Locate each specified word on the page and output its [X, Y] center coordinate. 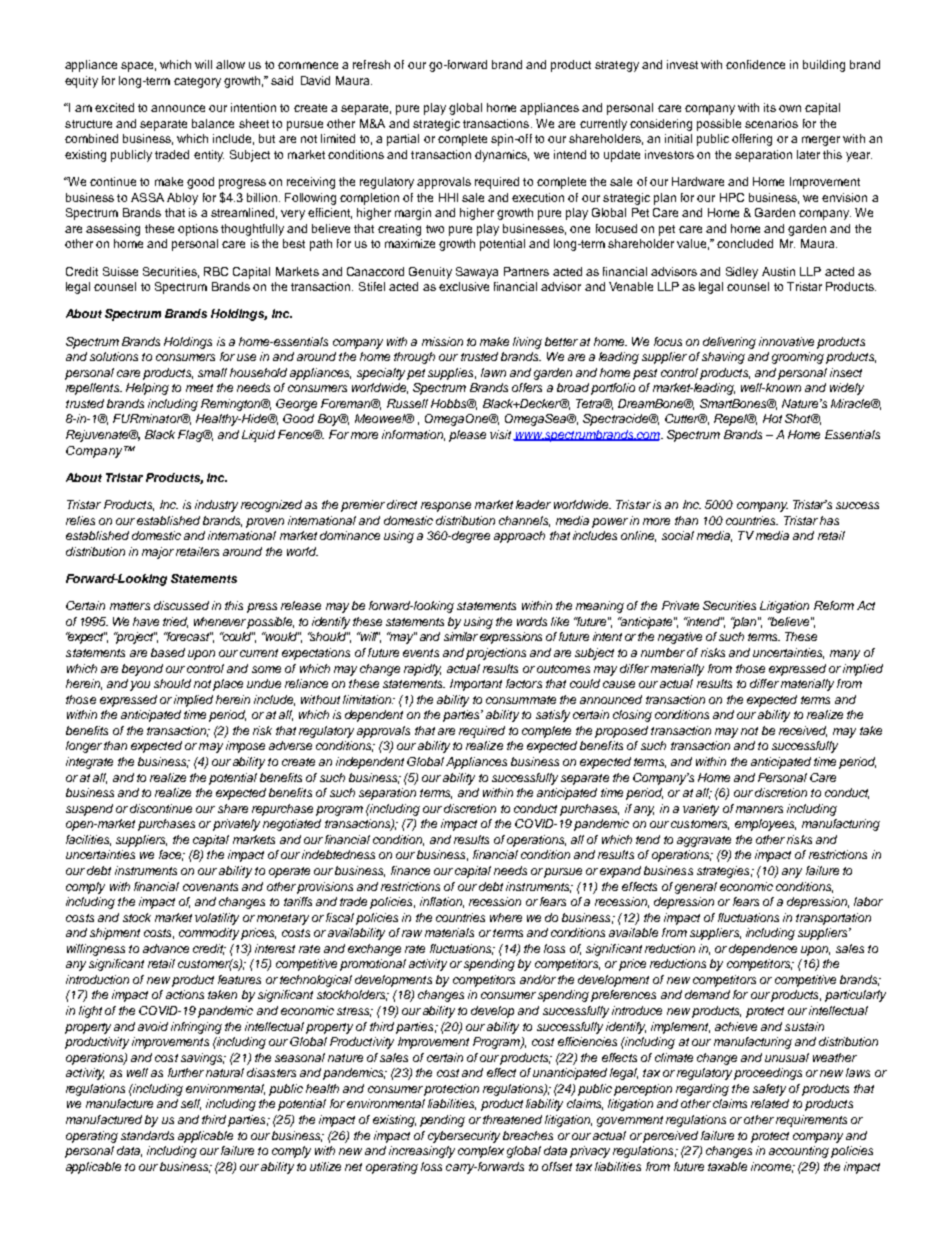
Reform [834, 605]
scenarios [771, 123]
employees [765, 825]
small [212, 372]
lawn [493, 372]
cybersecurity [464, 1137]
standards [147, 1135]
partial [403, 140]
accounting [799, 1152]
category [197, 82]
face [171, 855]
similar [461, 636]
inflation [442, 902]
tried [175, 622]
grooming [798, 358]
